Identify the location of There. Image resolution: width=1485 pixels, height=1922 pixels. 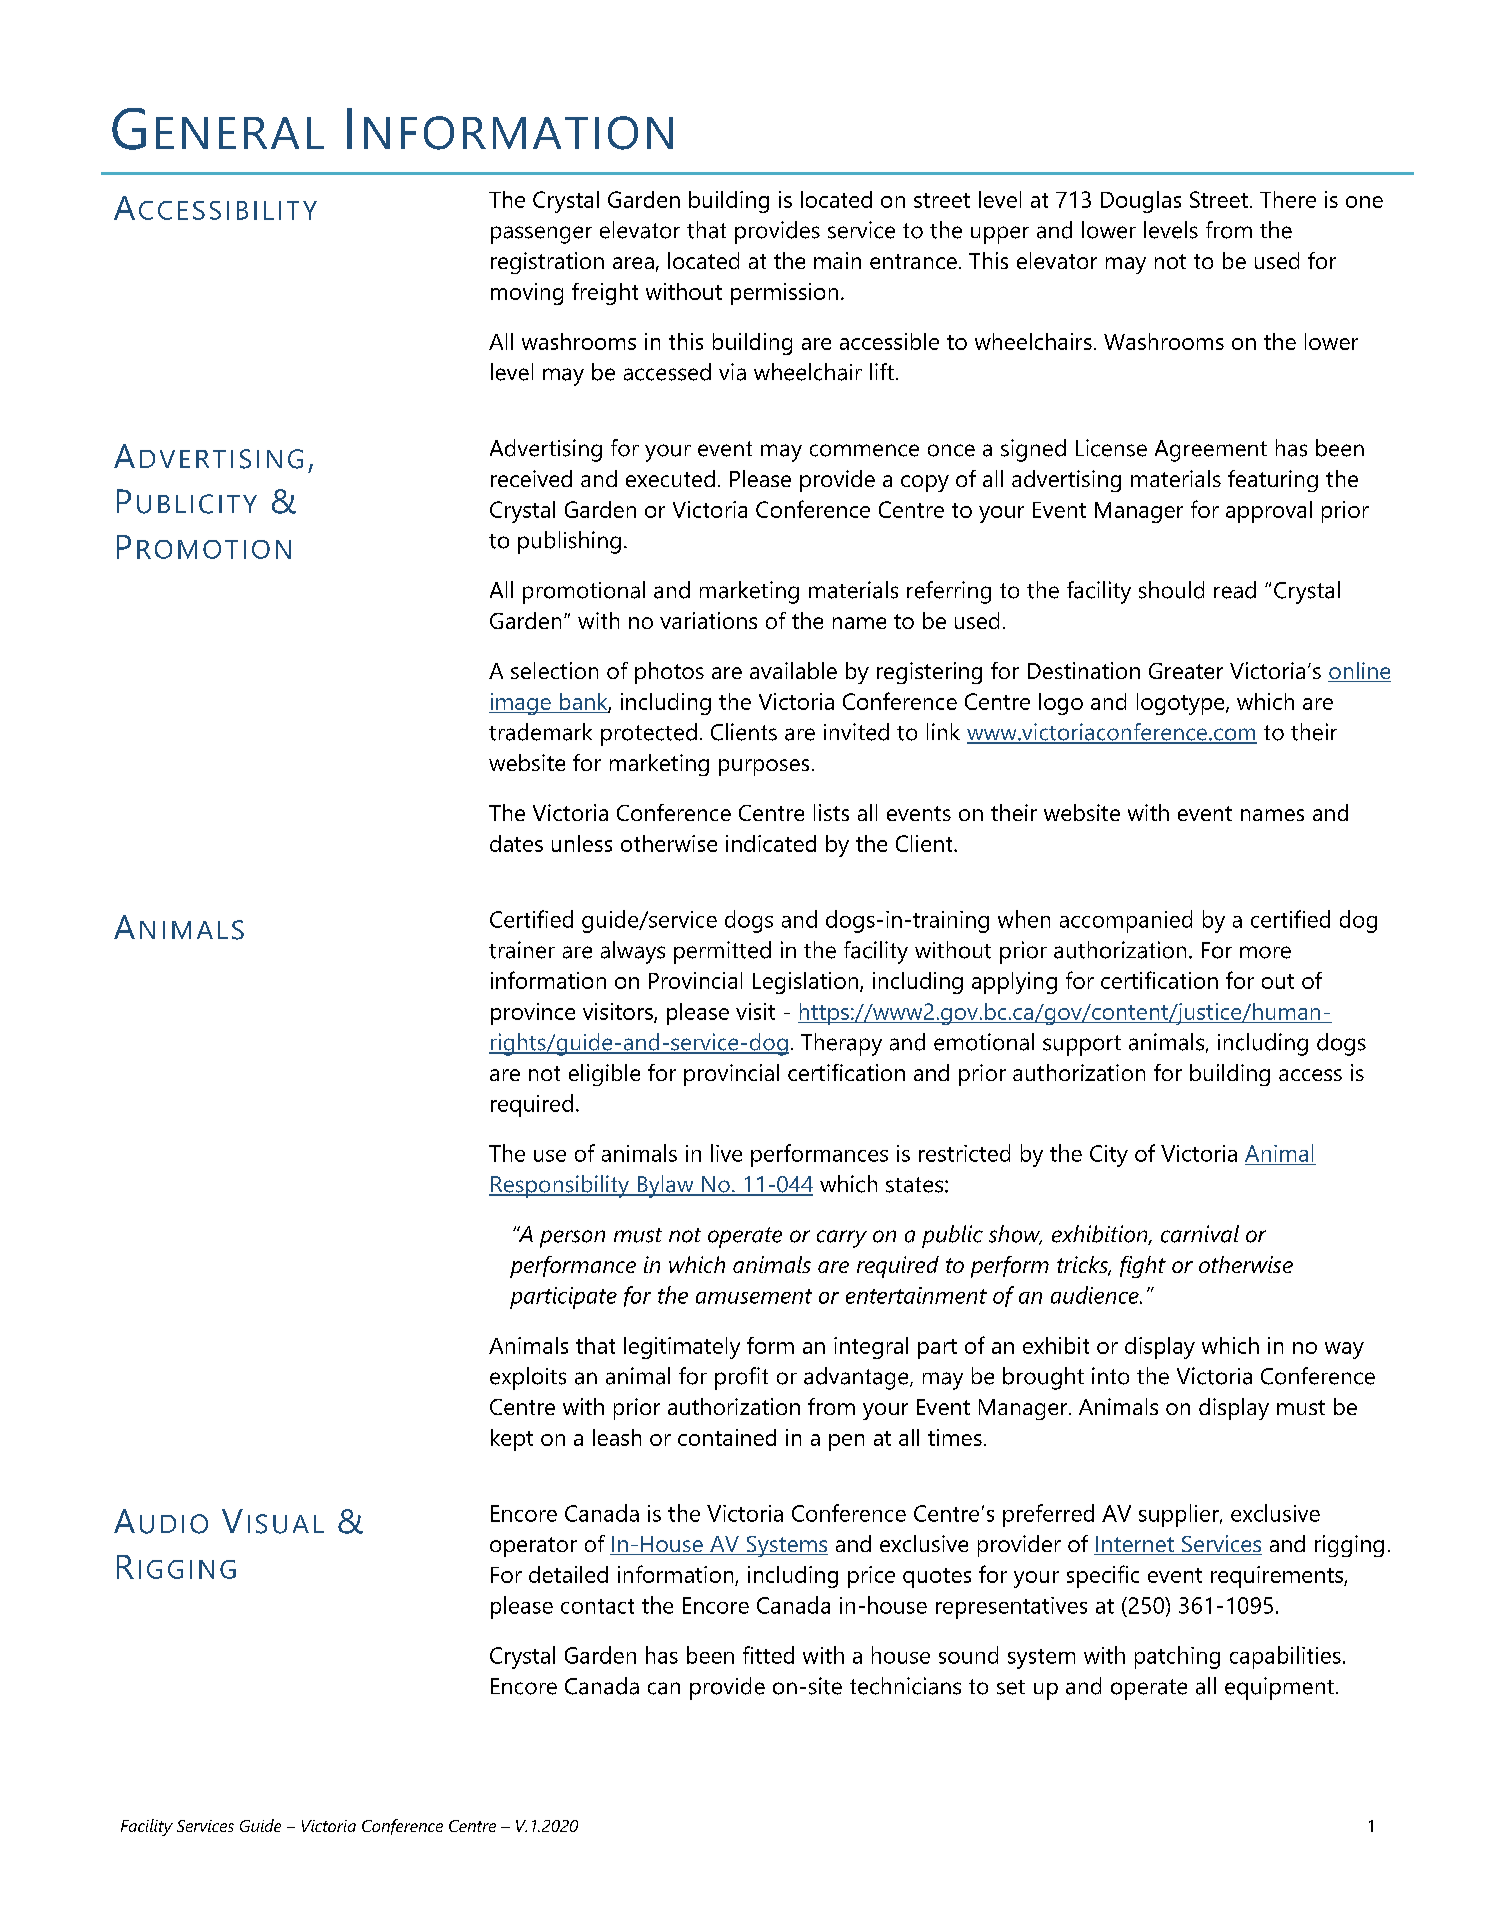
(1288, 199).
